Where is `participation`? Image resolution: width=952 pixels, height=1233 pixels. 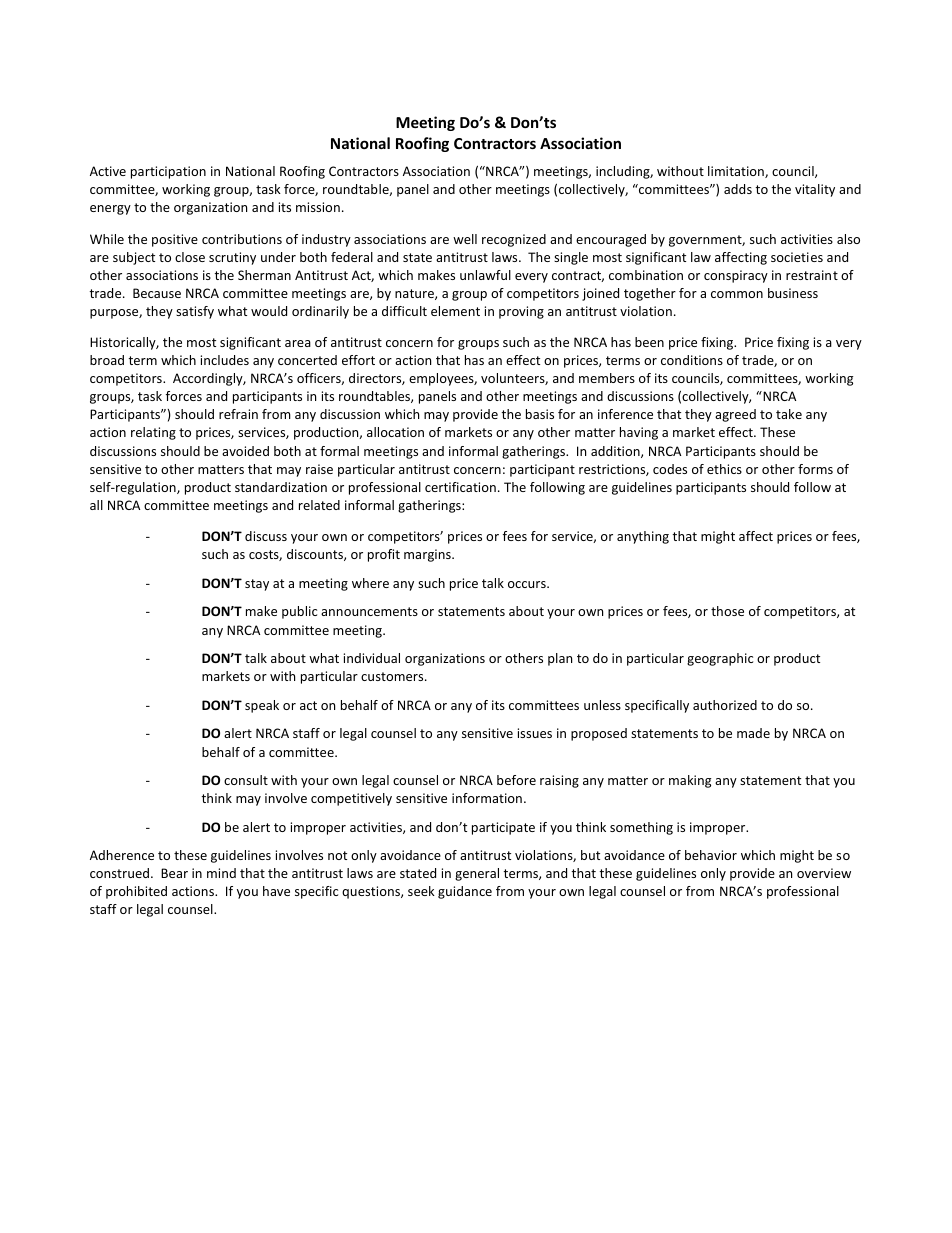 participation is located at coordinates (168, 172).
